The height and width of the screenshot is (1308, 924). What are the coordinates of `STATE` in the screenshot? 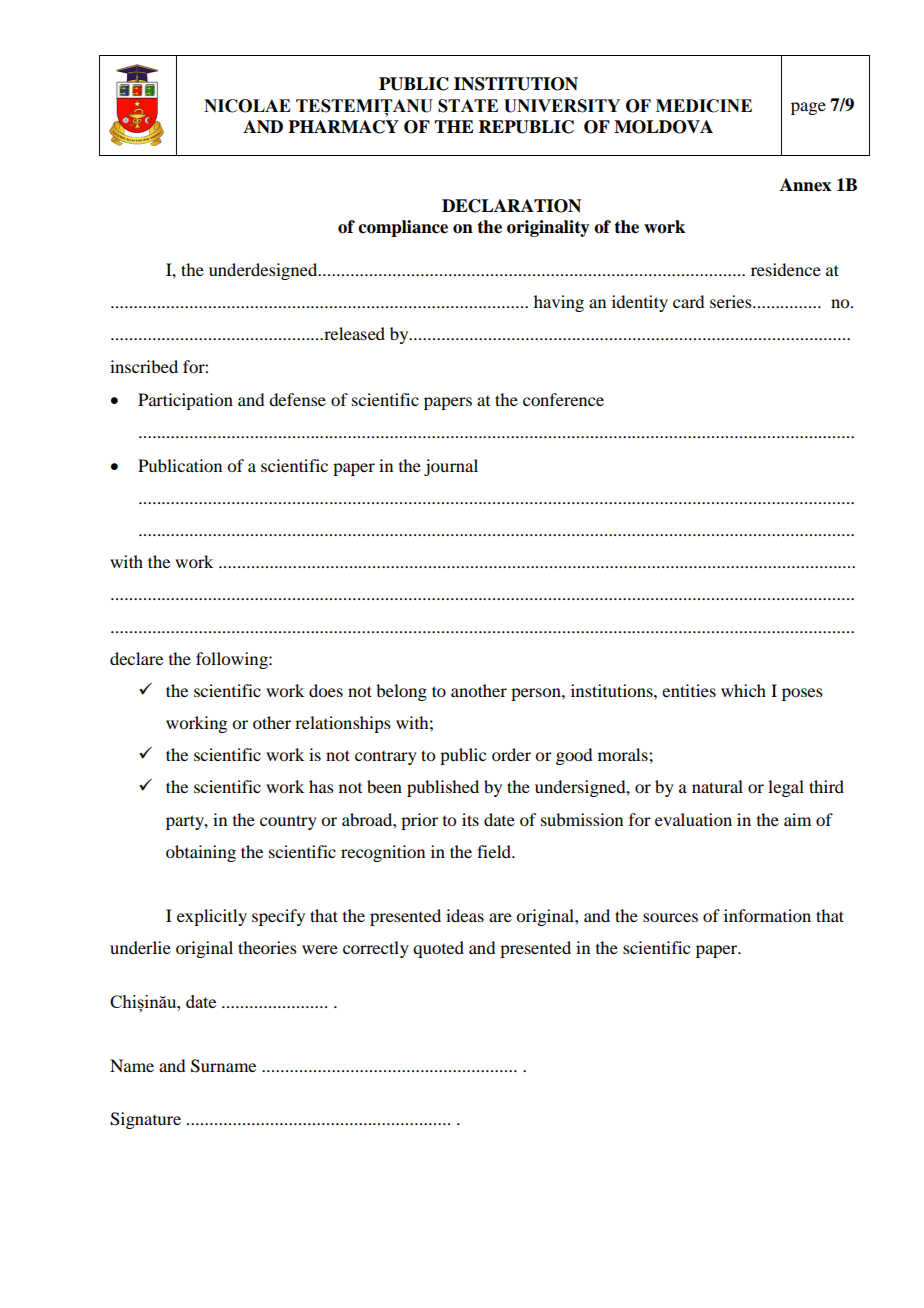 It's located at (468, 106).
